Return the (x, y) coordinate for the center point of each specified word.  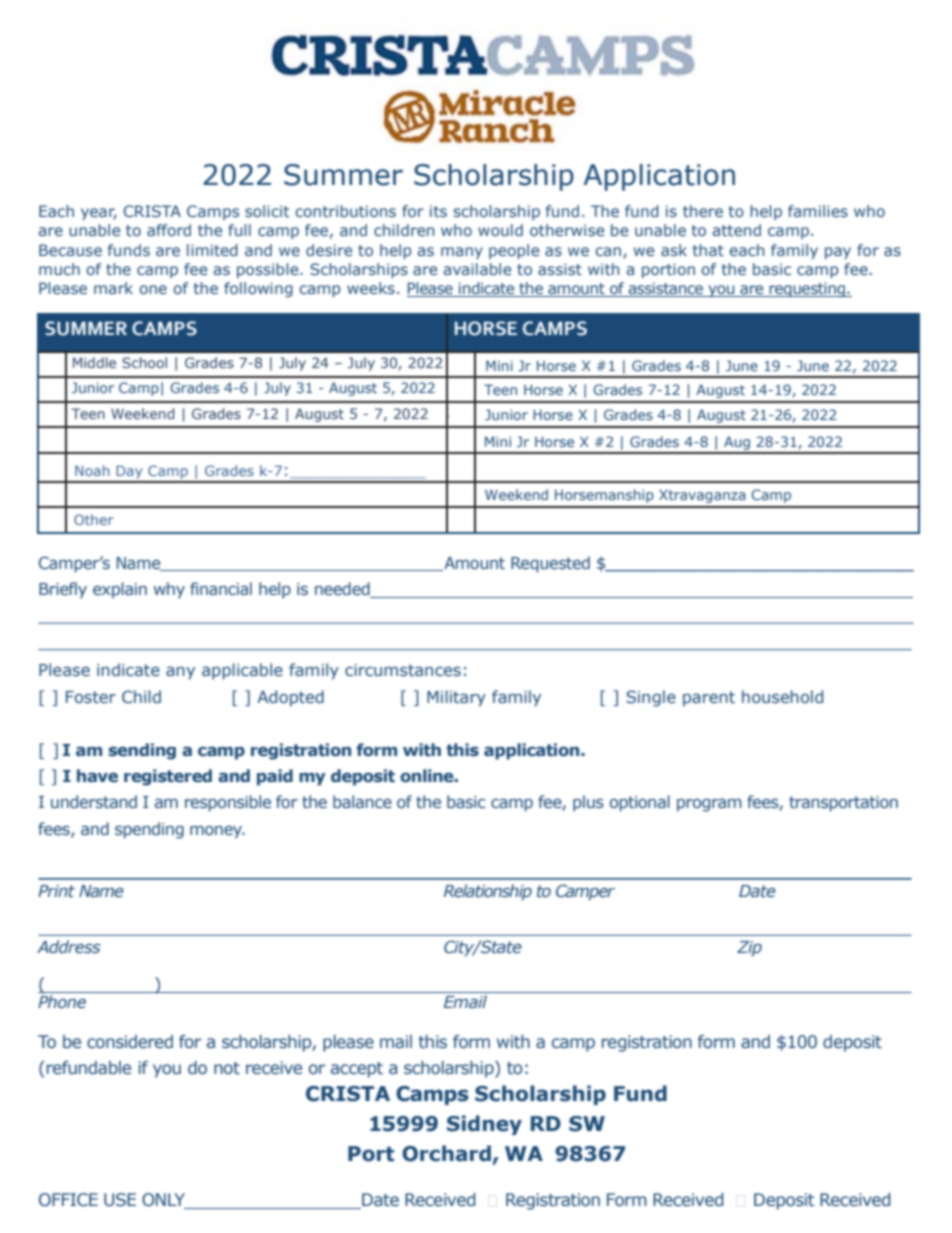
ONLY (165, 1201)
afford (169, 230)
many (462, 253)
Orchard (446, 1153)
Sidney (484, 1125)
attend (736, 230)
